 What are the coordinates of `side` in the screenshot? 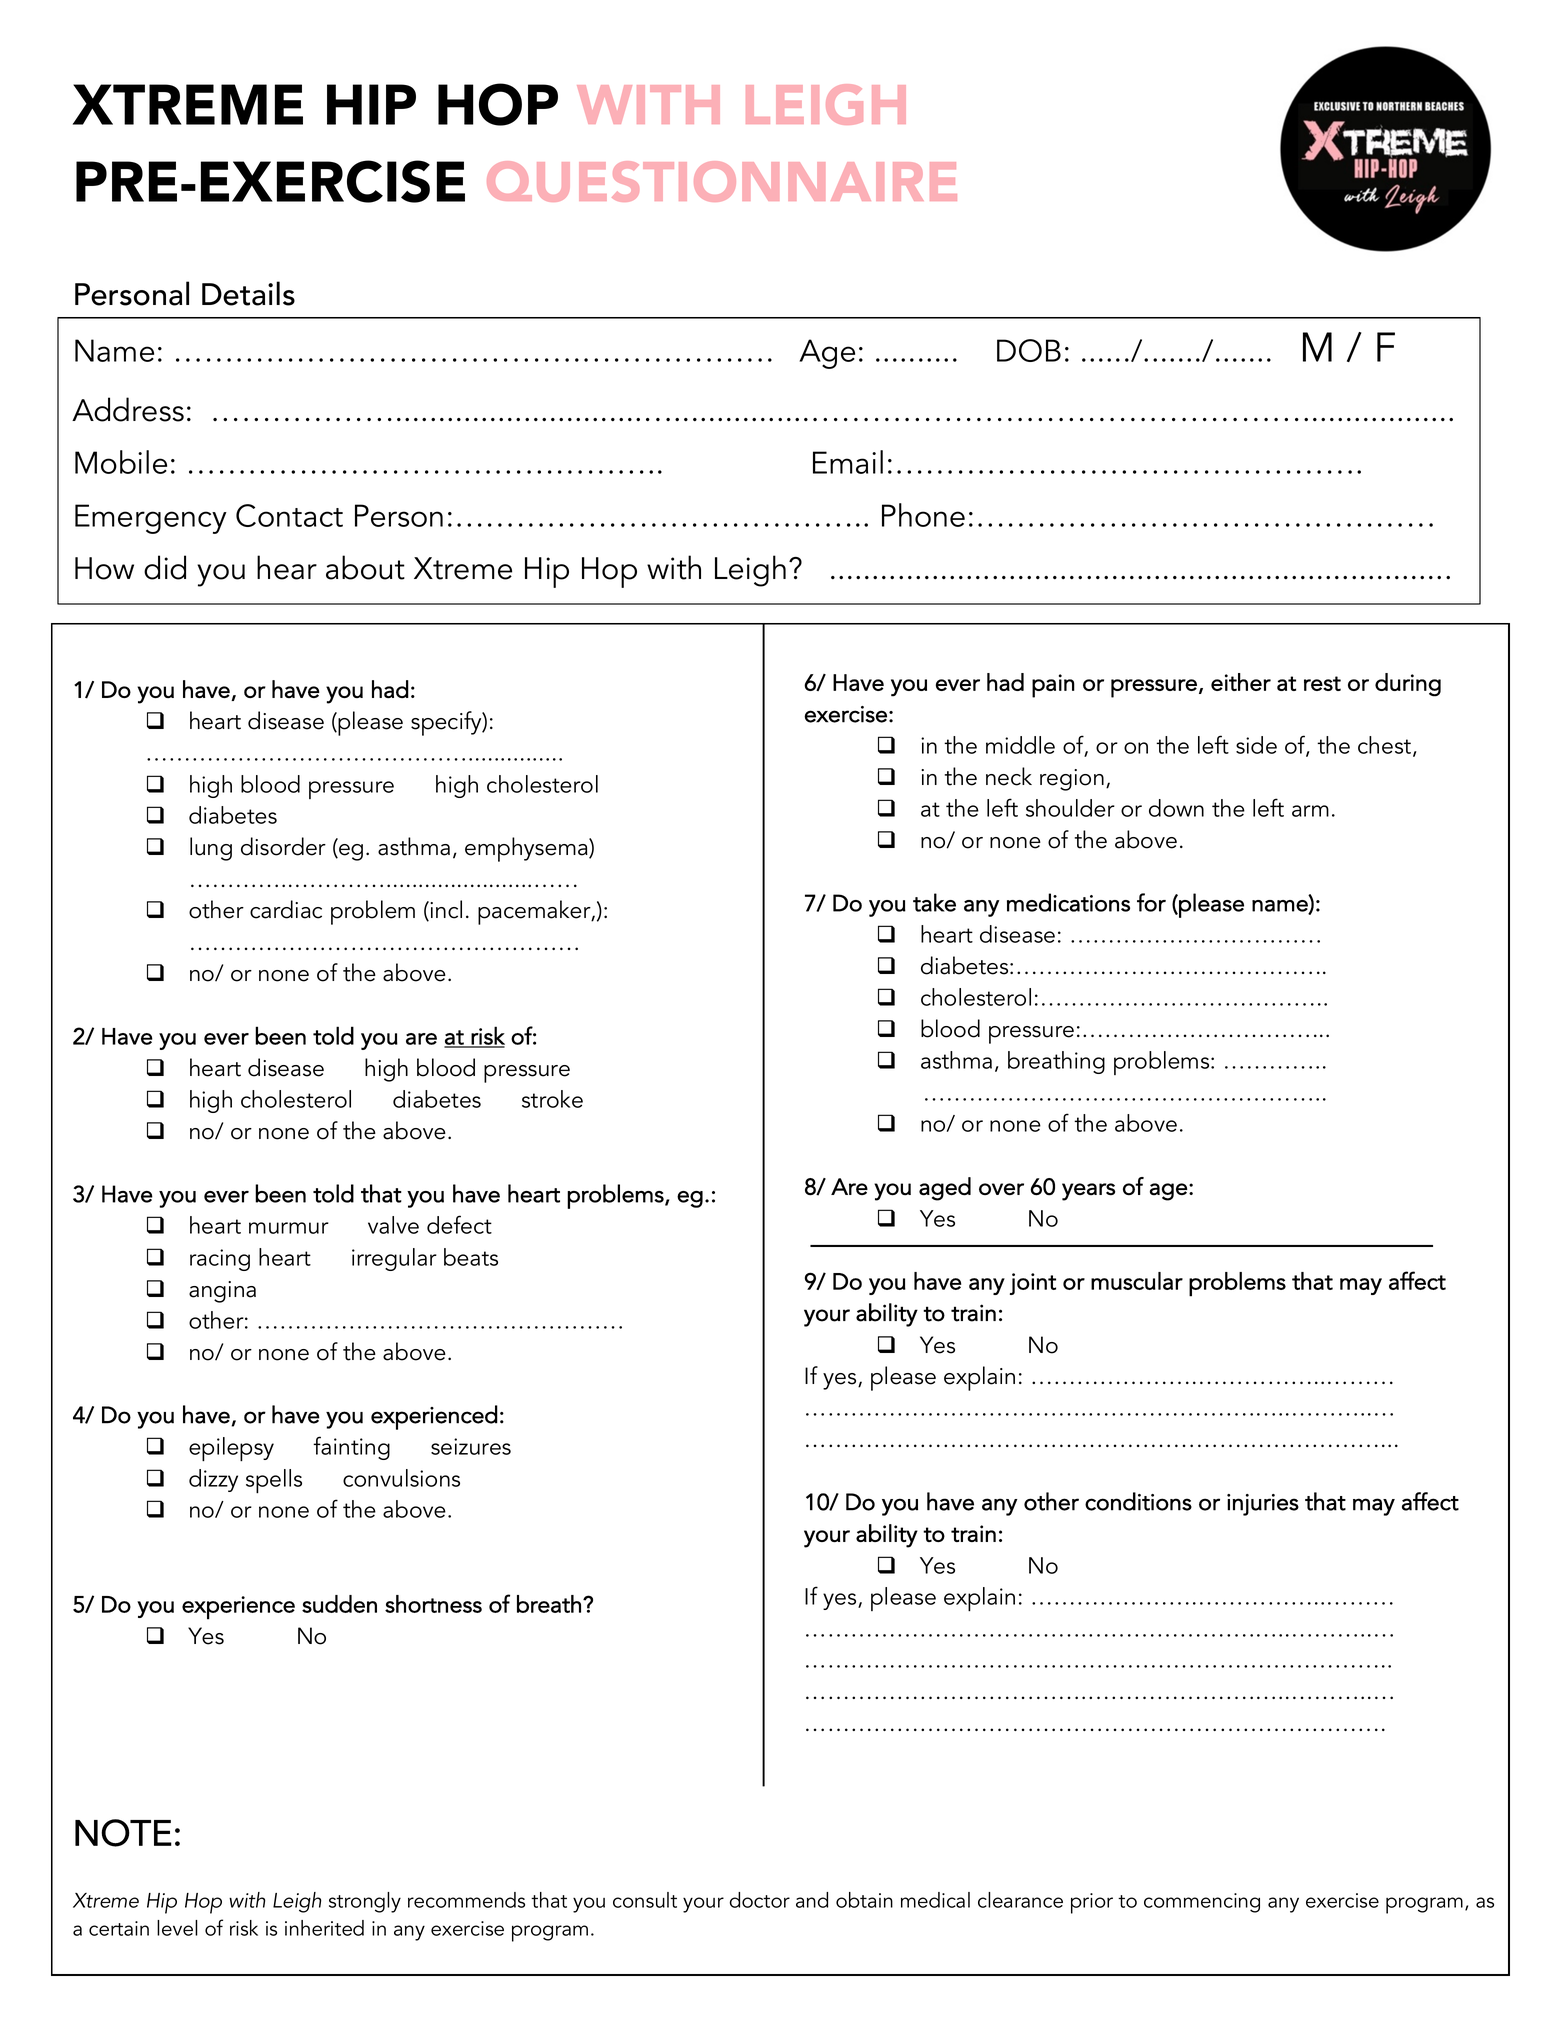 It's located at (1256, 745).
